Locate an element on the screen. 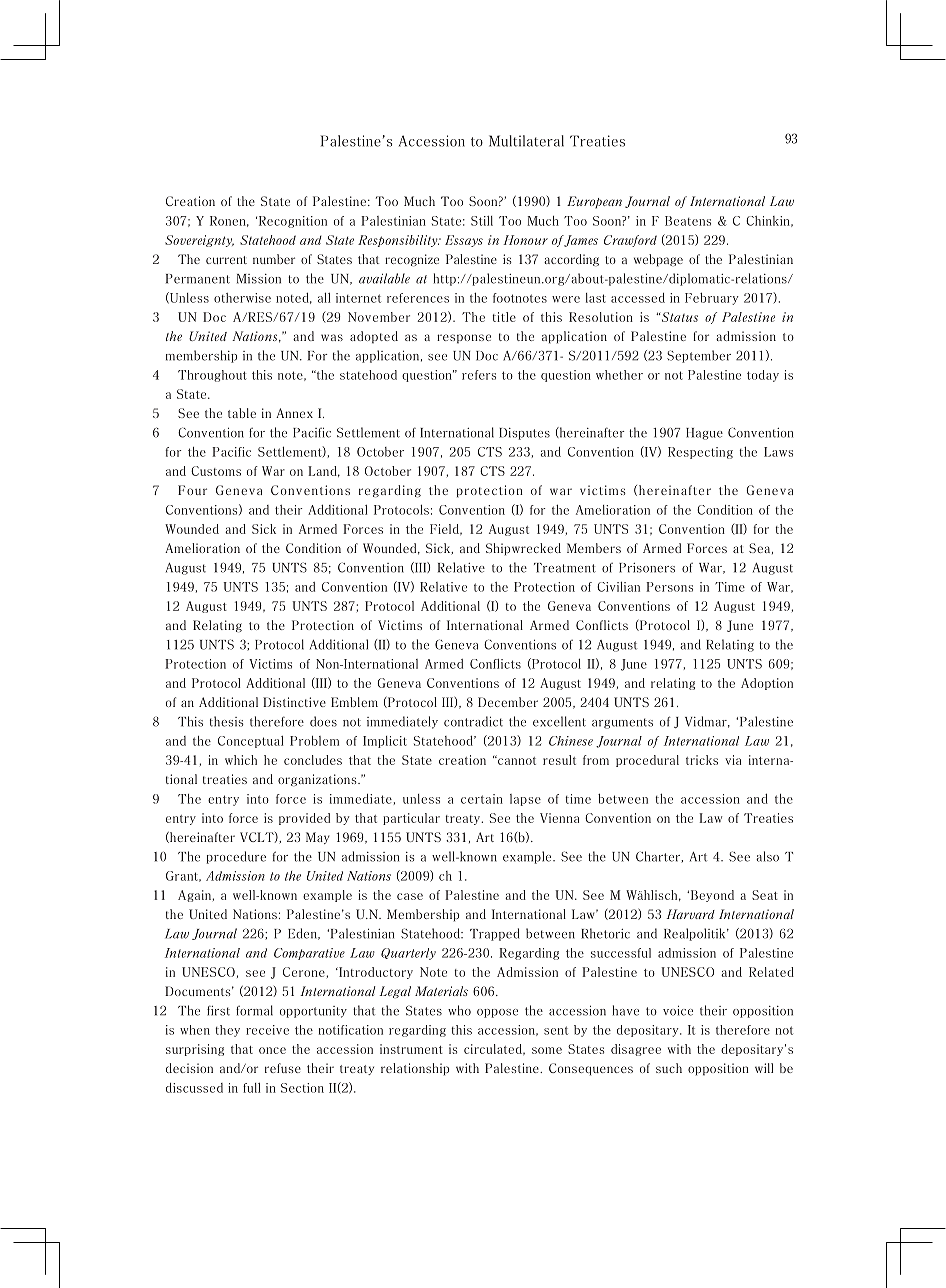 This screenshot has width=946, height=1288. Multilateral is located at coordinates (526, 141).
